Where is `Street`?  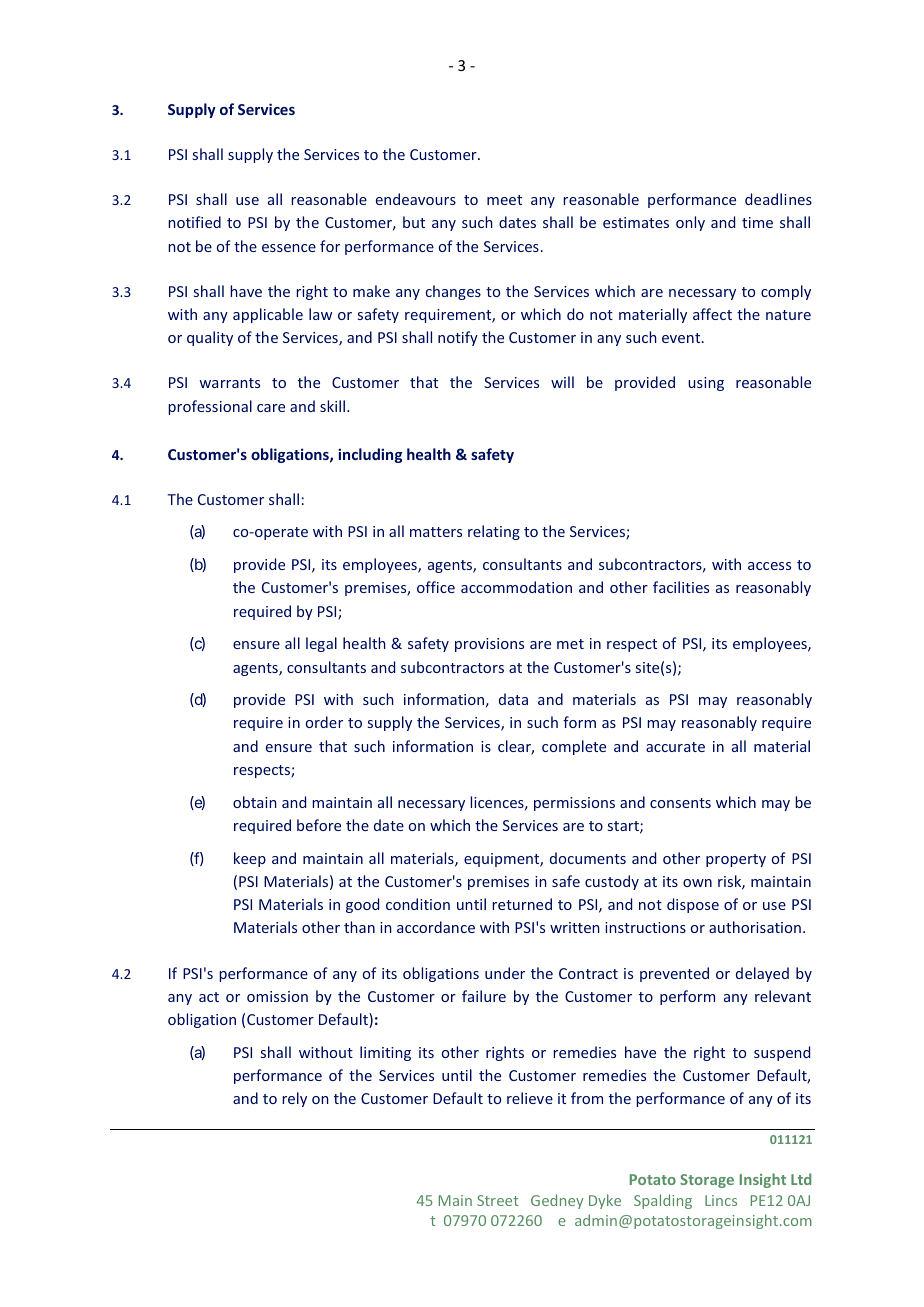
Street is located at coordinates (498, 1200).
